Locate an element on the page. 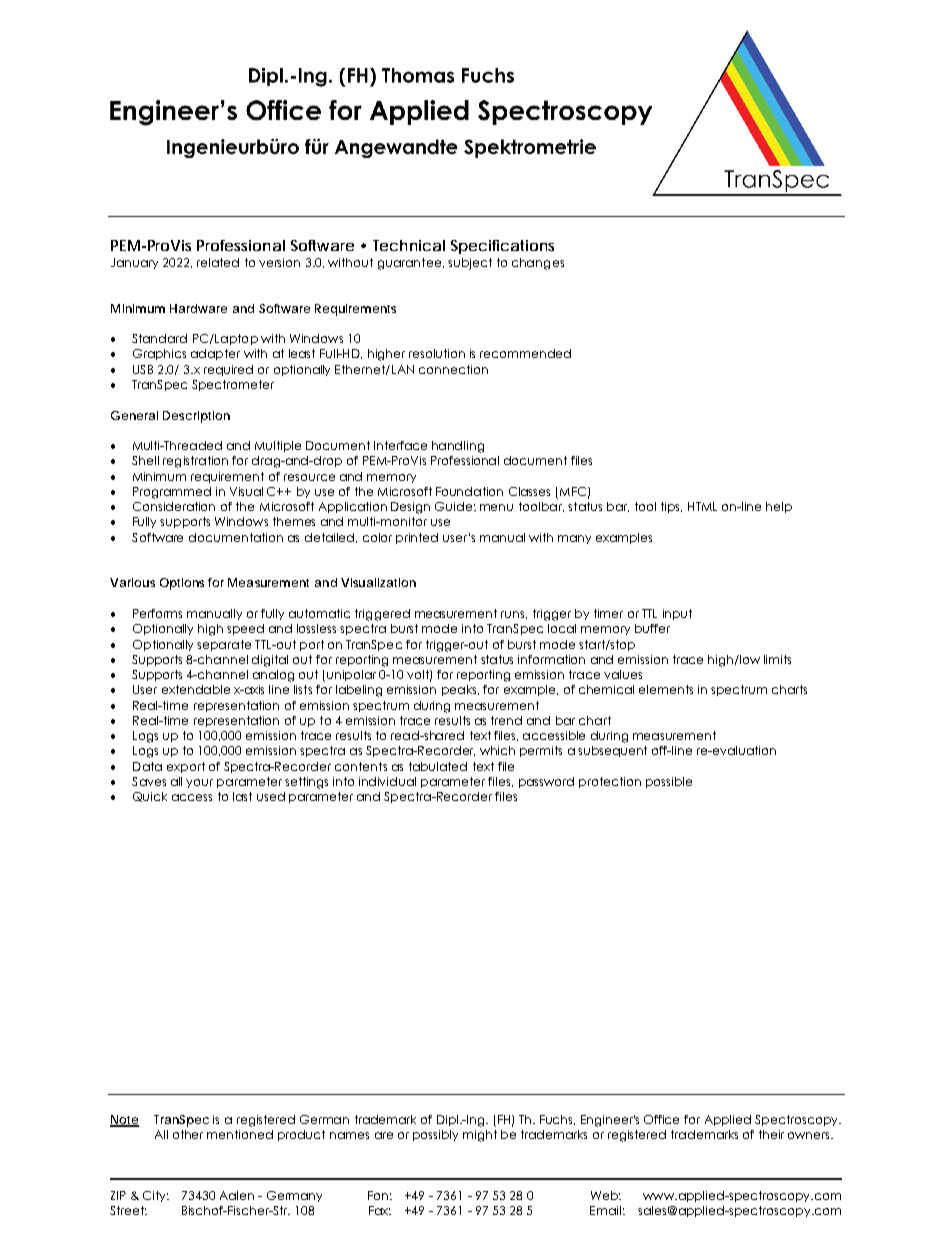  related is located at coordinates (218, 262).
